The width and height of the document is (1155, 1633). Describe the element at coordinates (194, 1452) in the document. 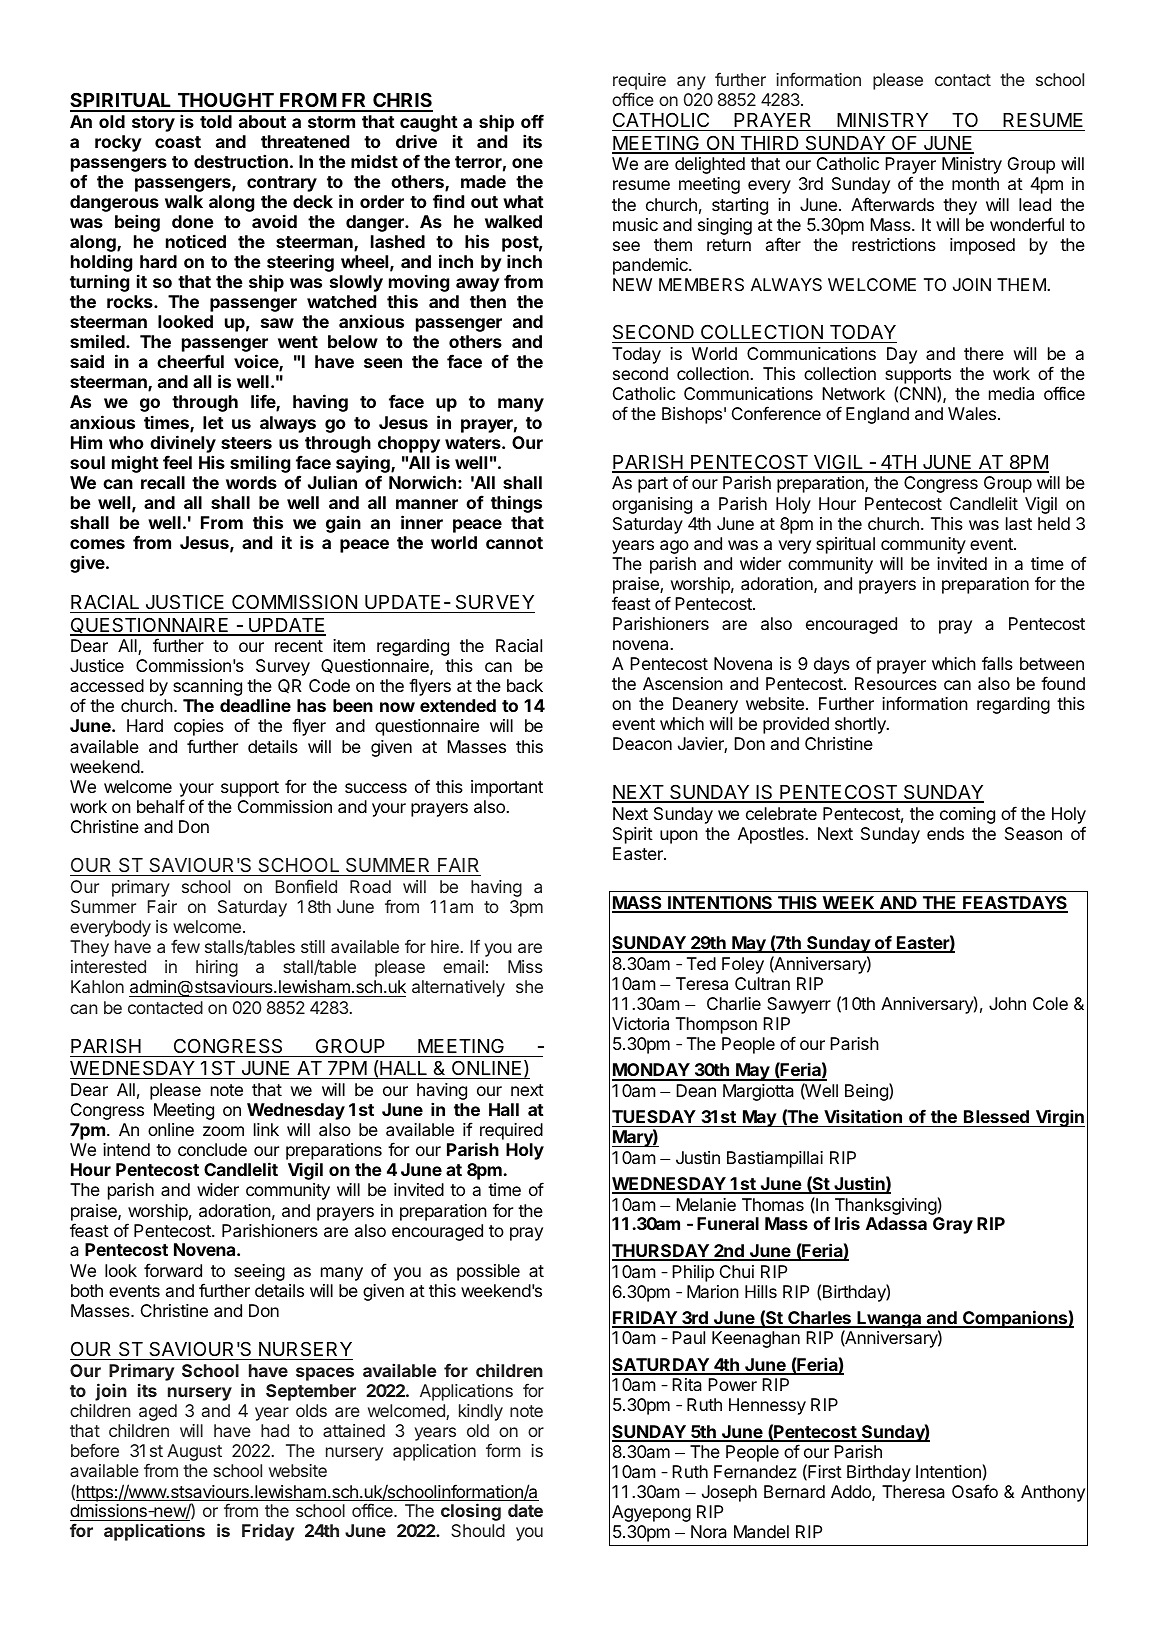

I see `August` at that location.
